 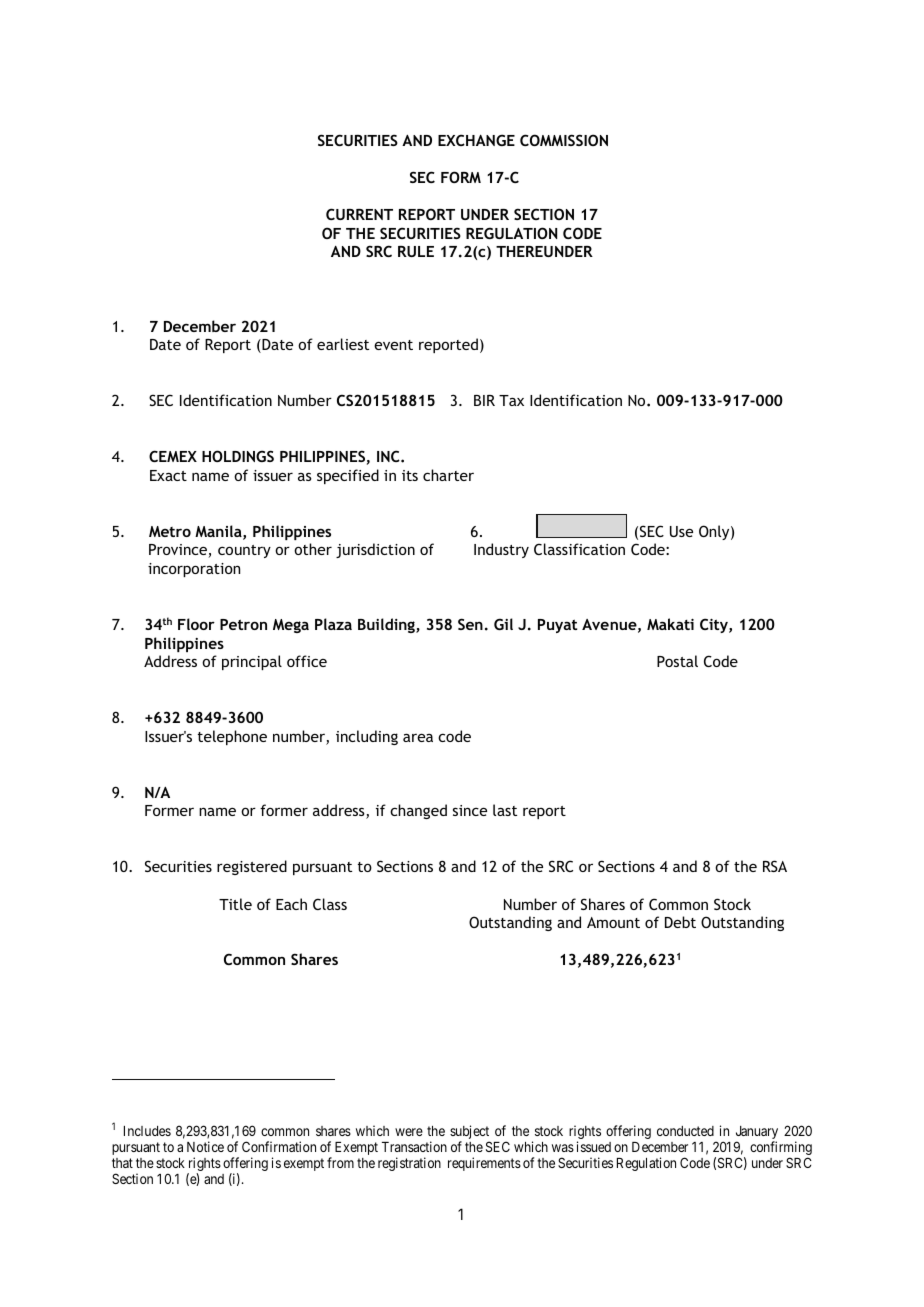 I want to click on COMMISSION, so click(x=564, y=140).
